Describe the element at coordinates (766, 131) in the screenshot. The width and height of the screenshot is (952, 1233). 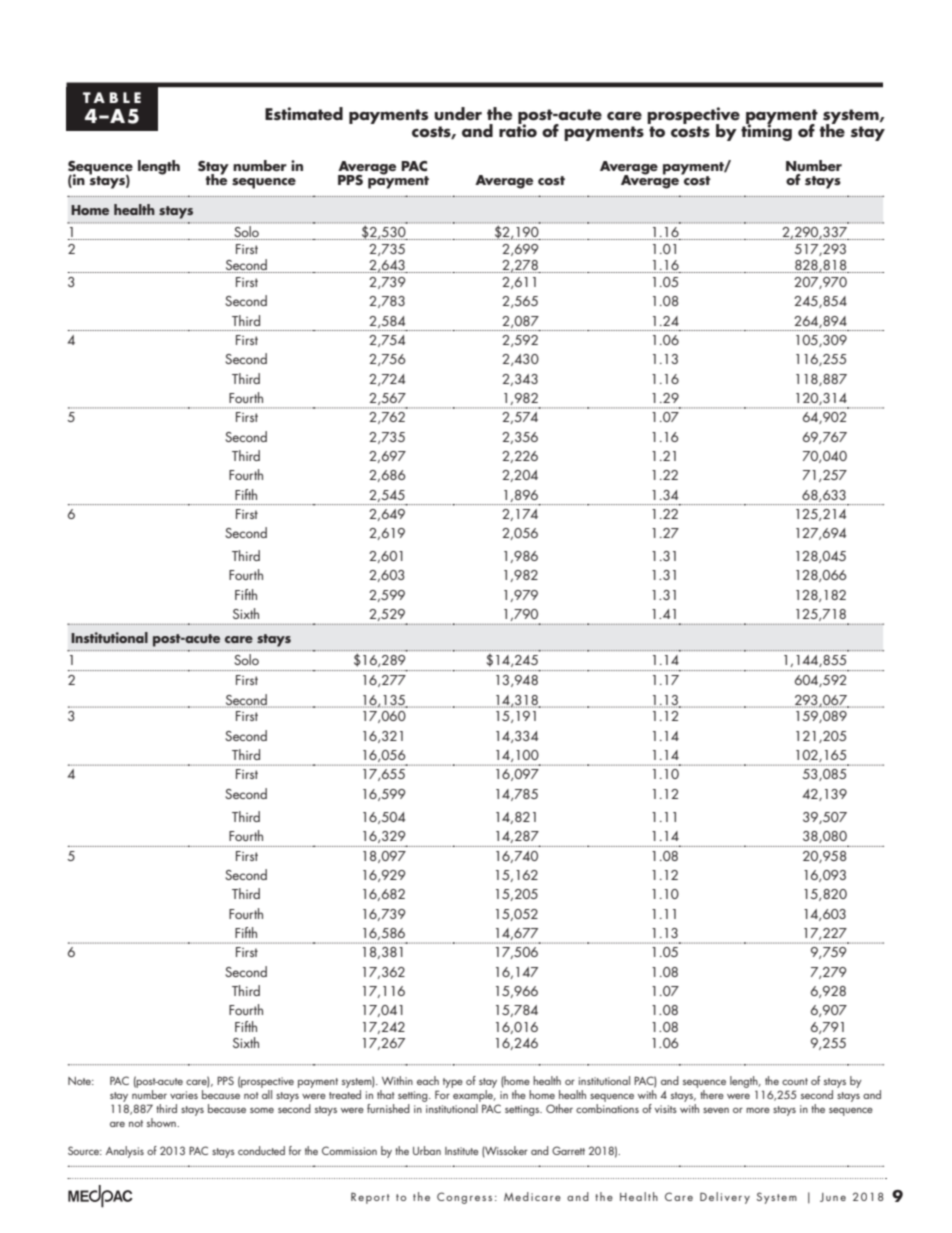
I see `timing` at that location.
